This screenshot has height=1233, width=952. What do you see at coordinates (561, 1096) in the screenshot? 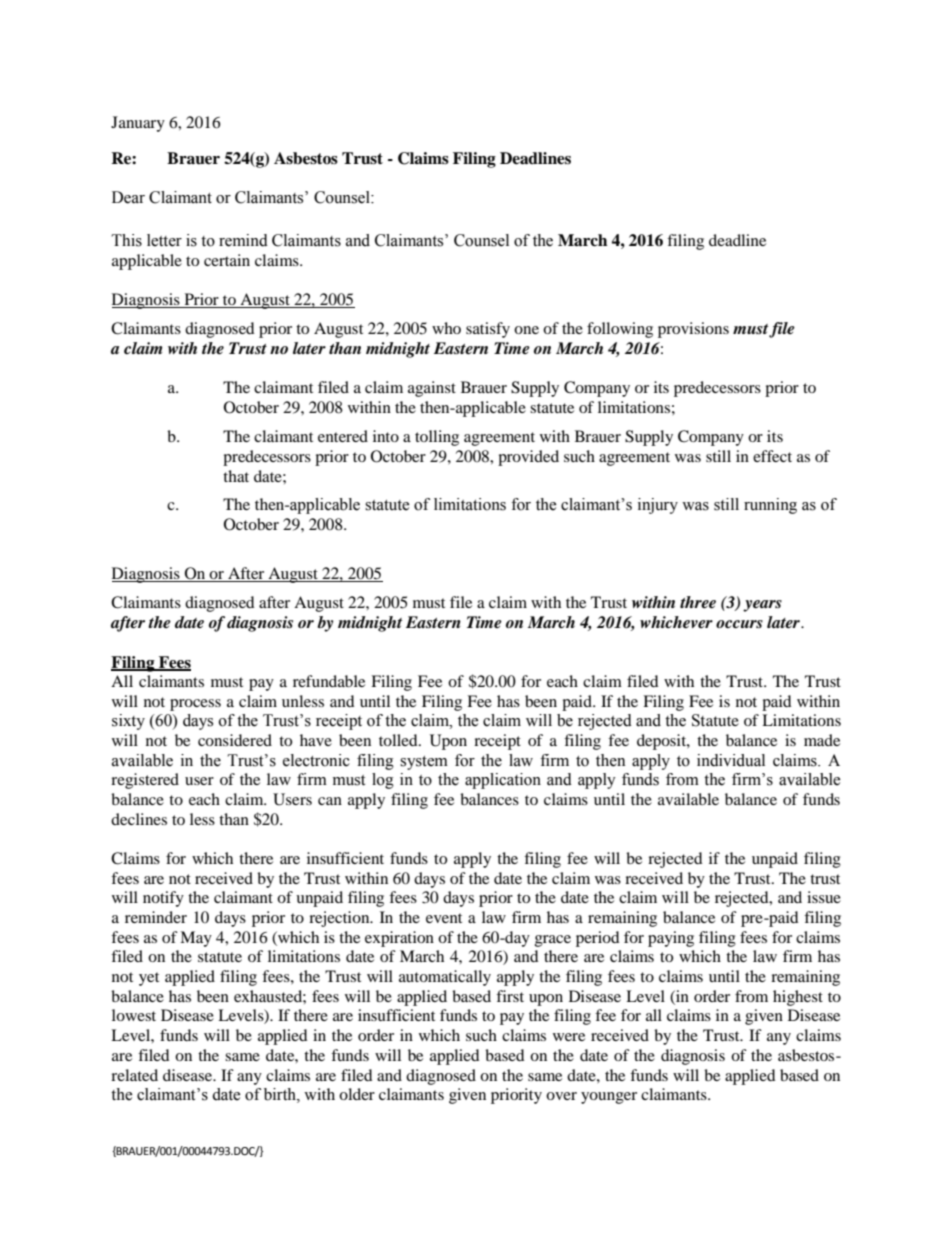
I see `over` at bounding box center [561, 1096].
